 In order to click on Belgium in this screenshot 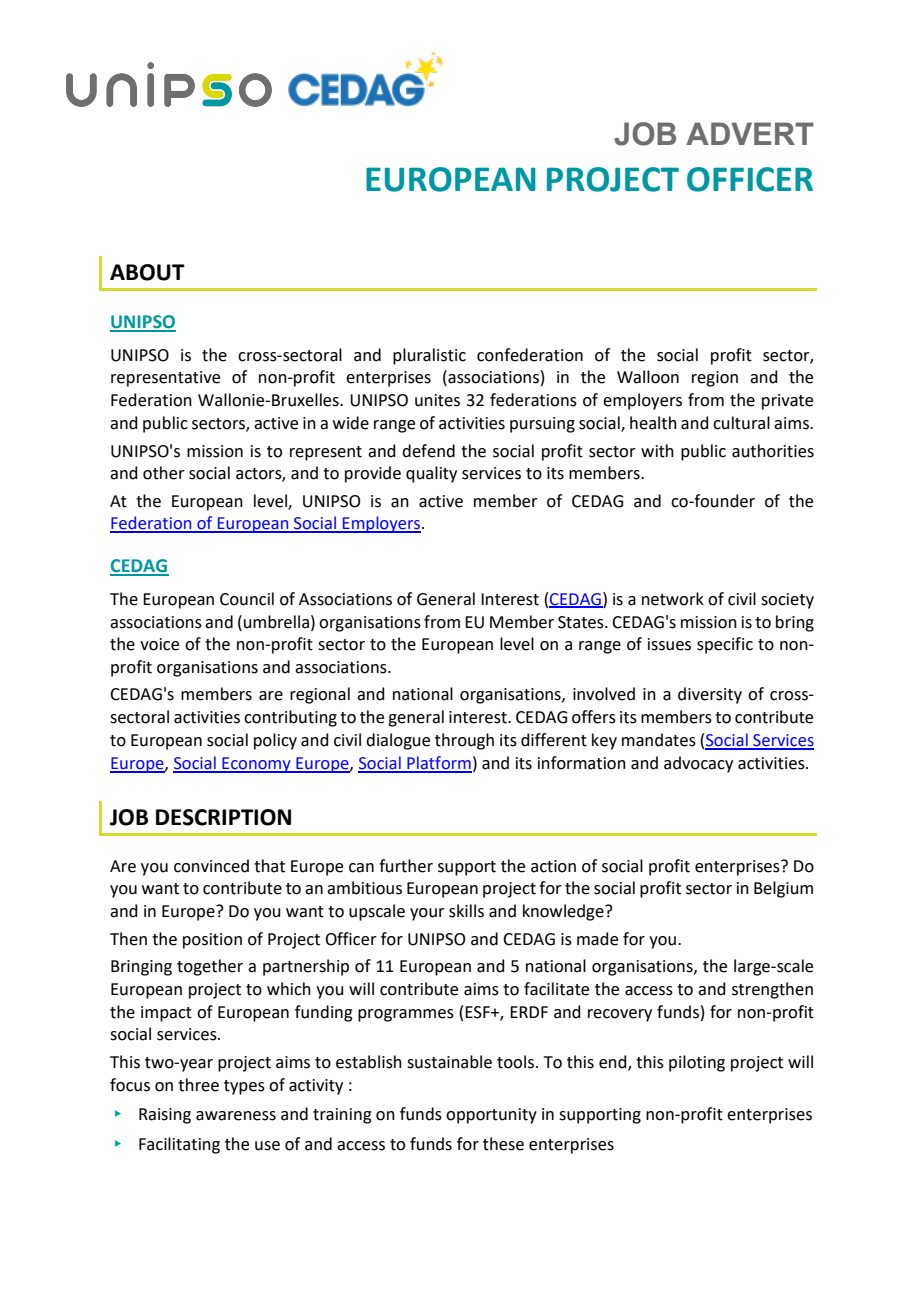, I will do `click(783, 889)`.
